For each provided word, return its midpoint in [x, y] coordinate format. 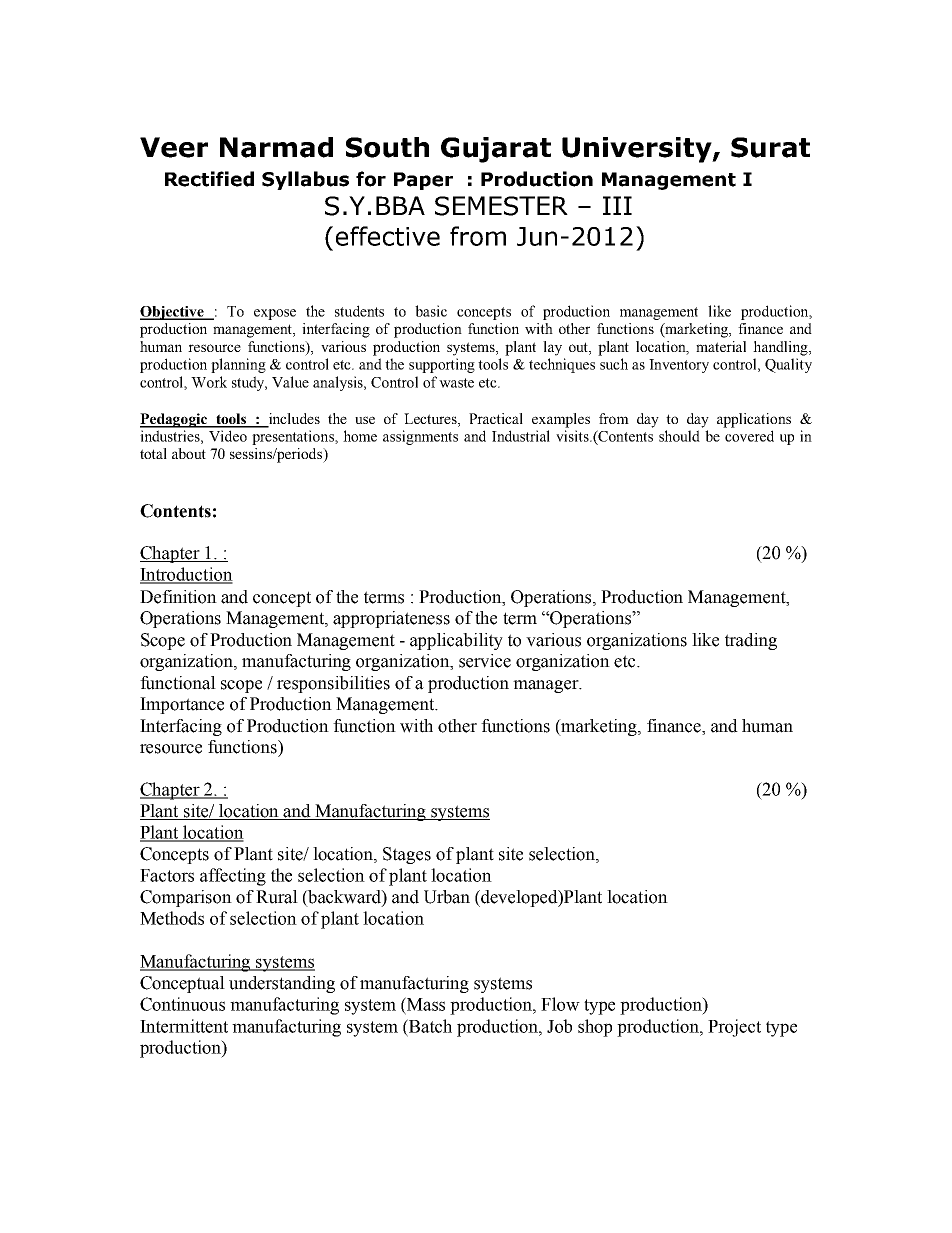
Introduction [186, 575]
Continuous [182, 1004]
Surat [770, 147]
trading [751, 641]
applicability [456, 641]
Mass [425, 1004]
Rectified [209, 179]
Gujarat [496, 150]
